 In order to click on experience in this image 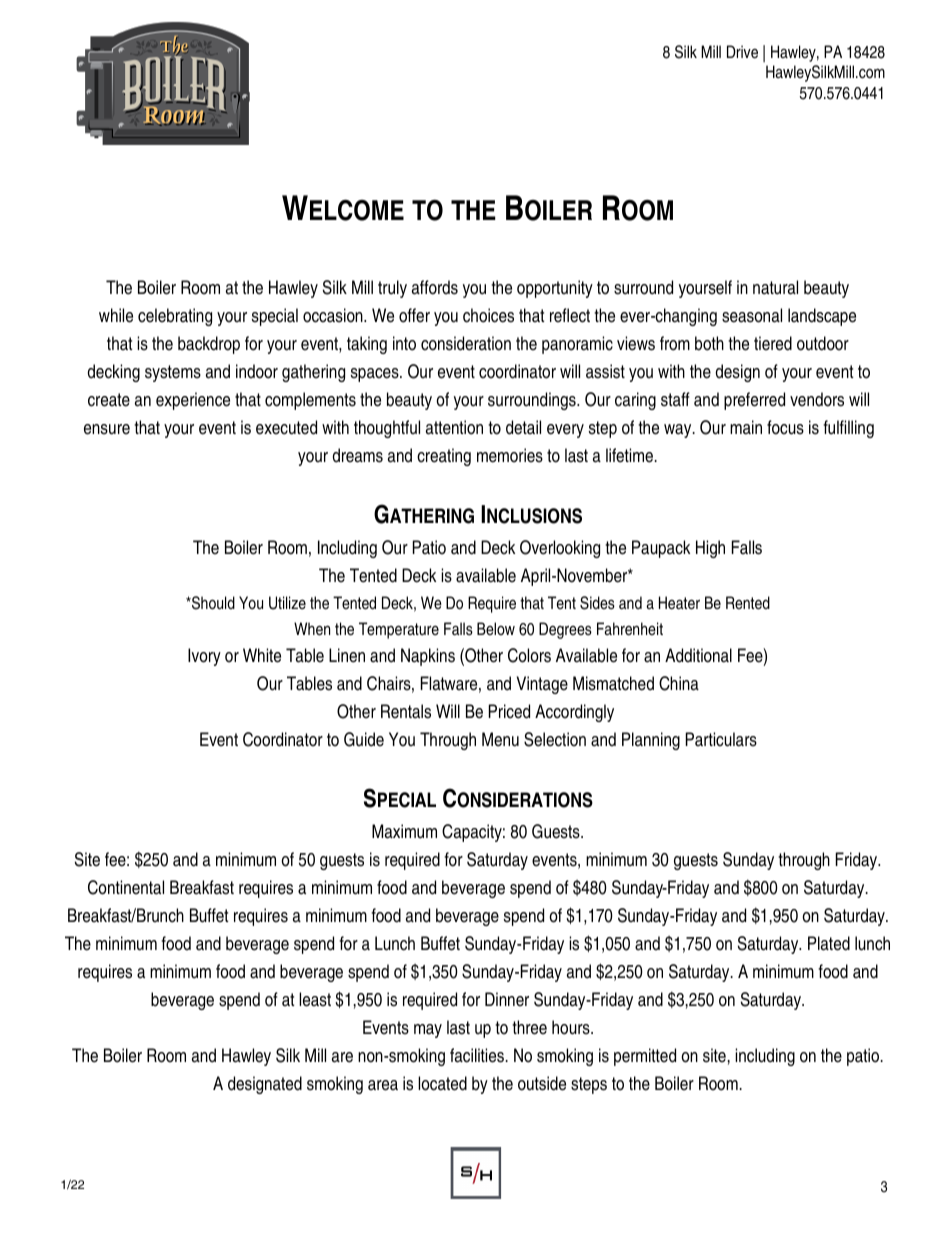, I will do `click(193, 401)`.
